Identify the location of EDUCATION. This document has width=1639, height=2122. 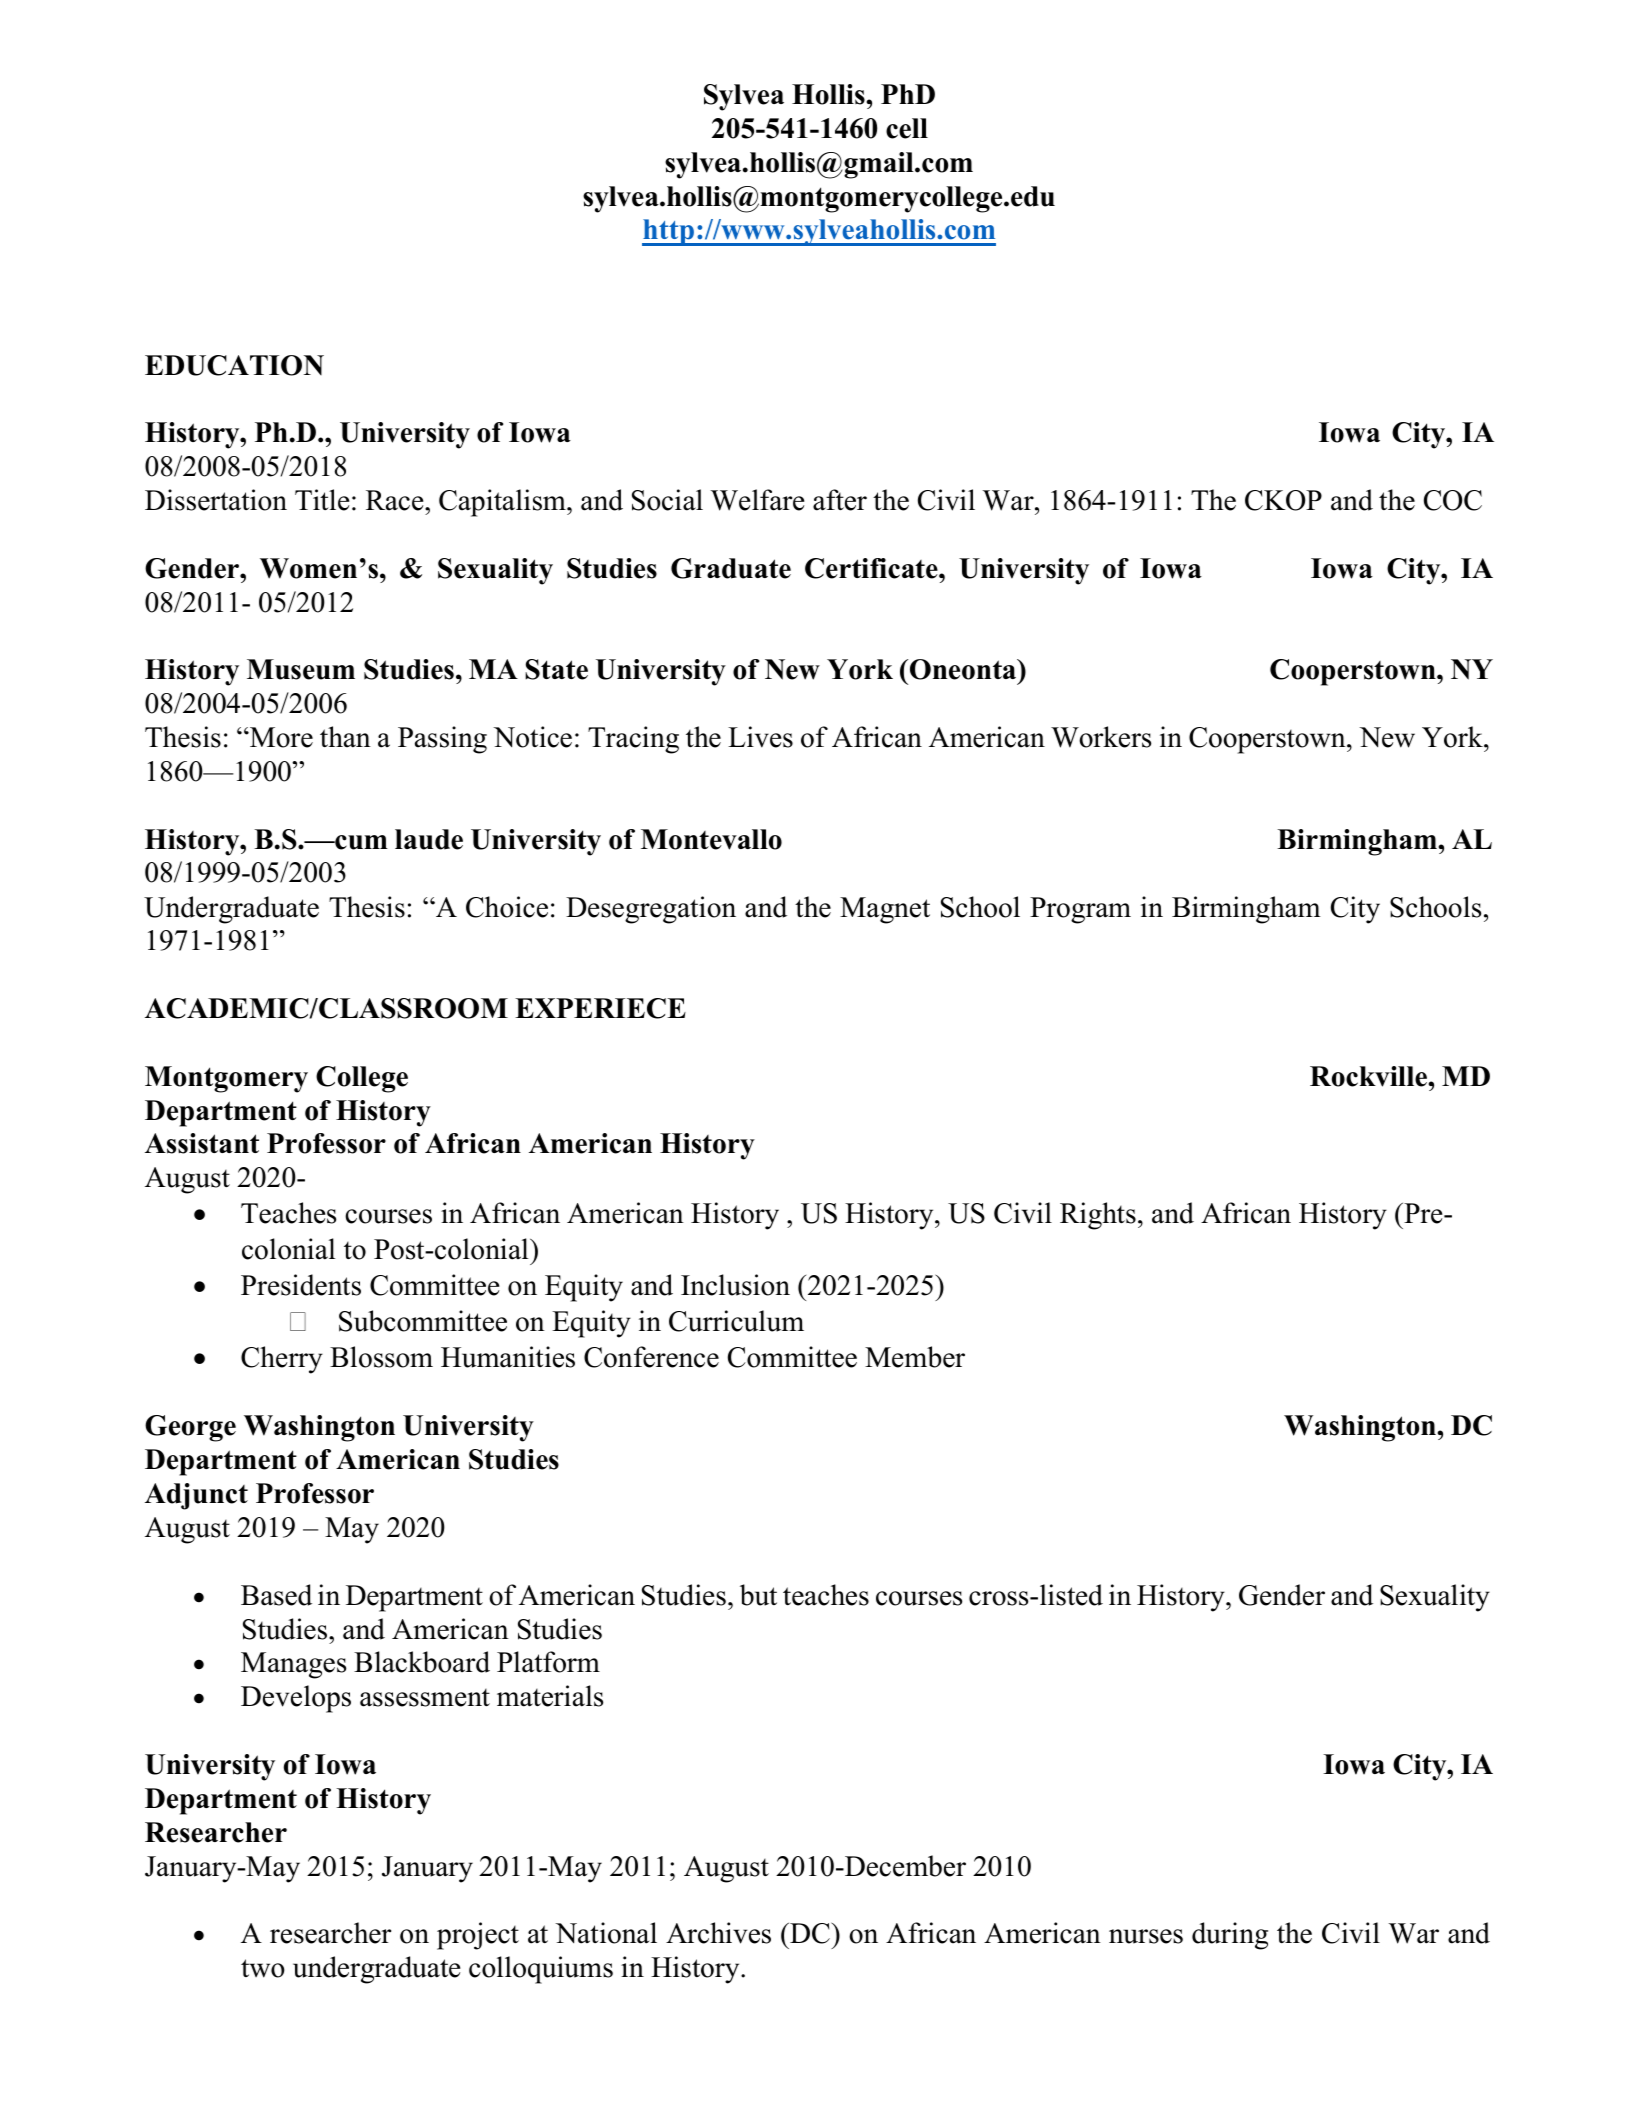
(234, 365).
